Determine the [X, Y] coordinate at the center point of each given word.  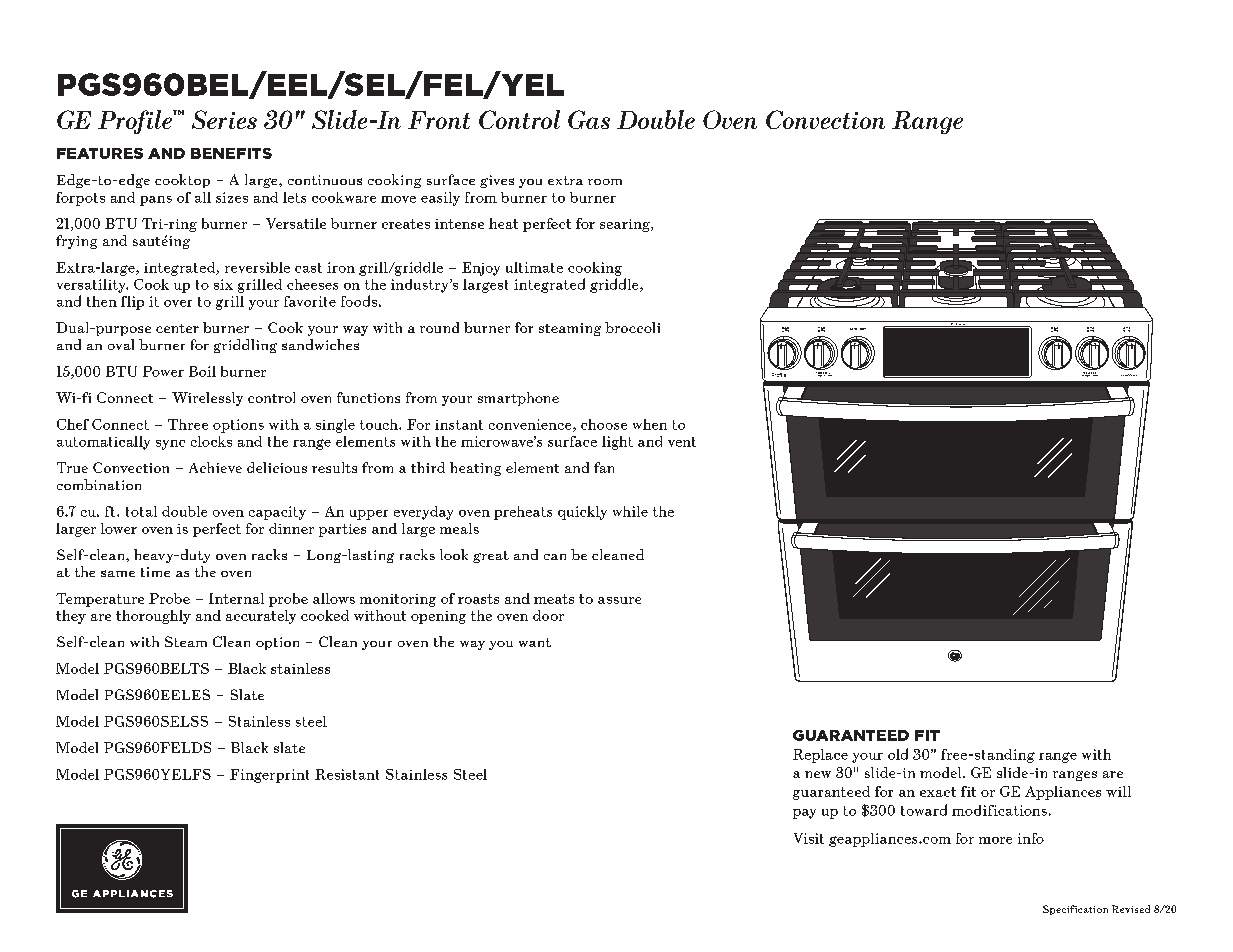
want [535, 642]
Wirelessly [207, 399]
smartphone [518, 399]
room [605, 182]
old [898, 754]
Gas [589, 119]
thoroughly [153, 617]
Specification [1075, 910]
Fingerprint [269, 776]
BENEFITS [231, 153]
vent [682, 442]
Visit [809, 838]
